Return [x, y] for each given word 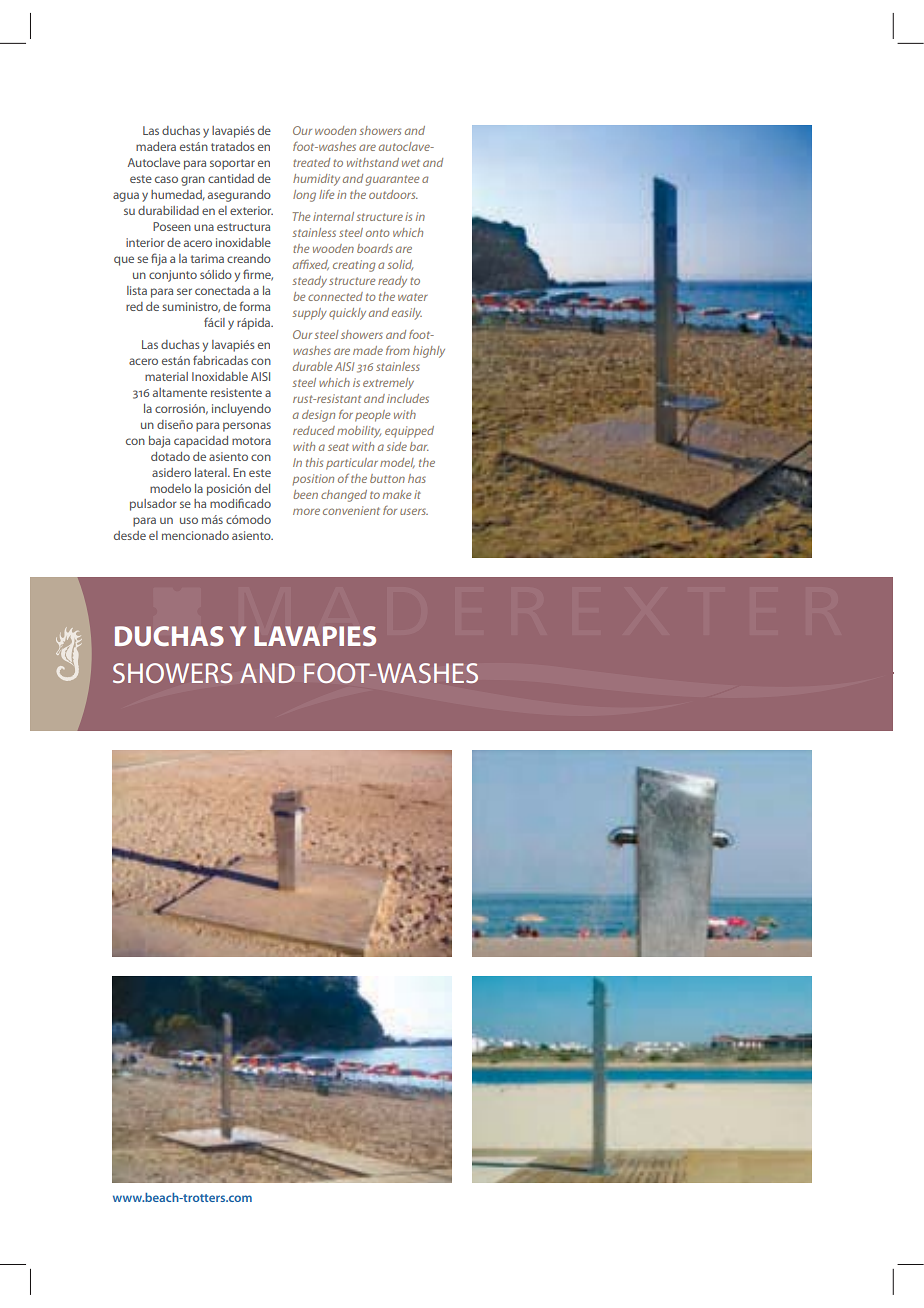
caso [166, 179]
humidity [316, 180]
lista [137, 290]
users [414, 511]
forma [254, 306]
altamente [180, 392]
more [306, 511]
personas [247, 427]
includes [408, 398]
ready [392, 282]
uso [189, 520]
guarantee [392, 180]
